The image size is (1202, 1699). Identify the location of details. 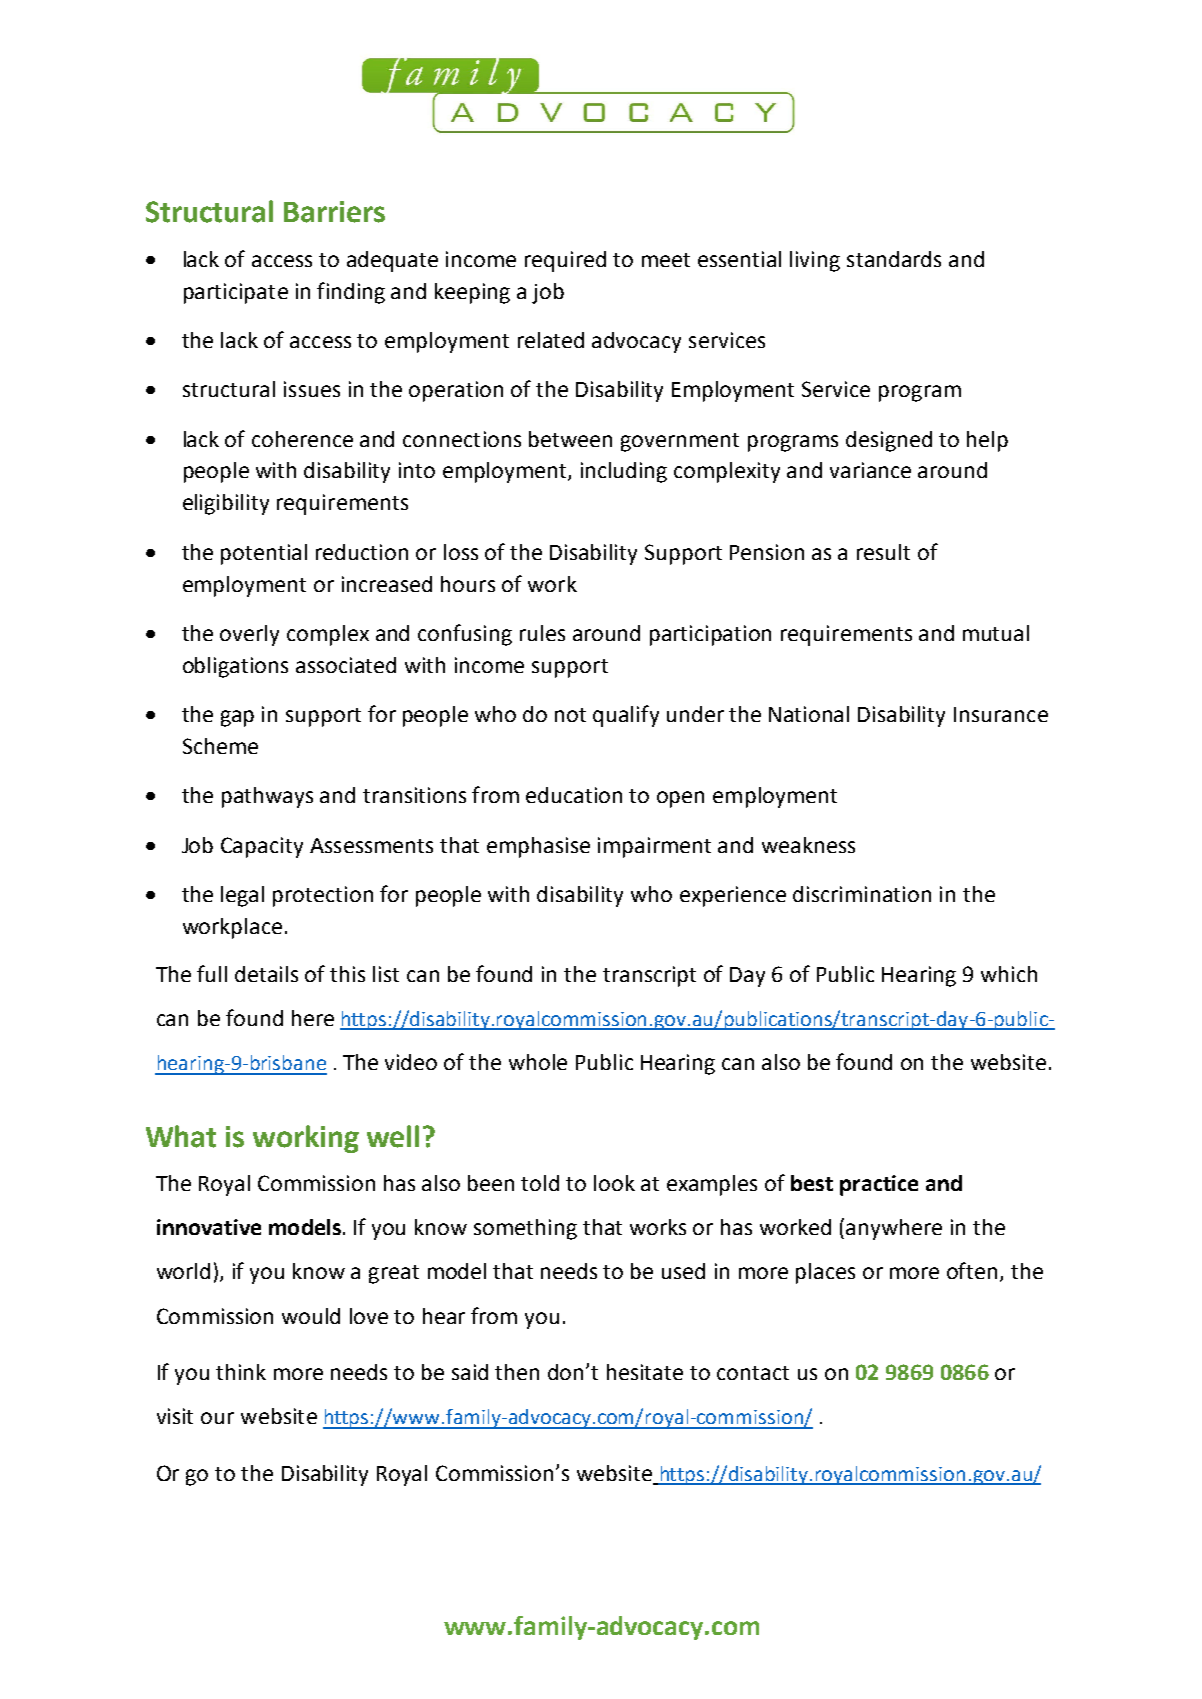
(266, 974).
